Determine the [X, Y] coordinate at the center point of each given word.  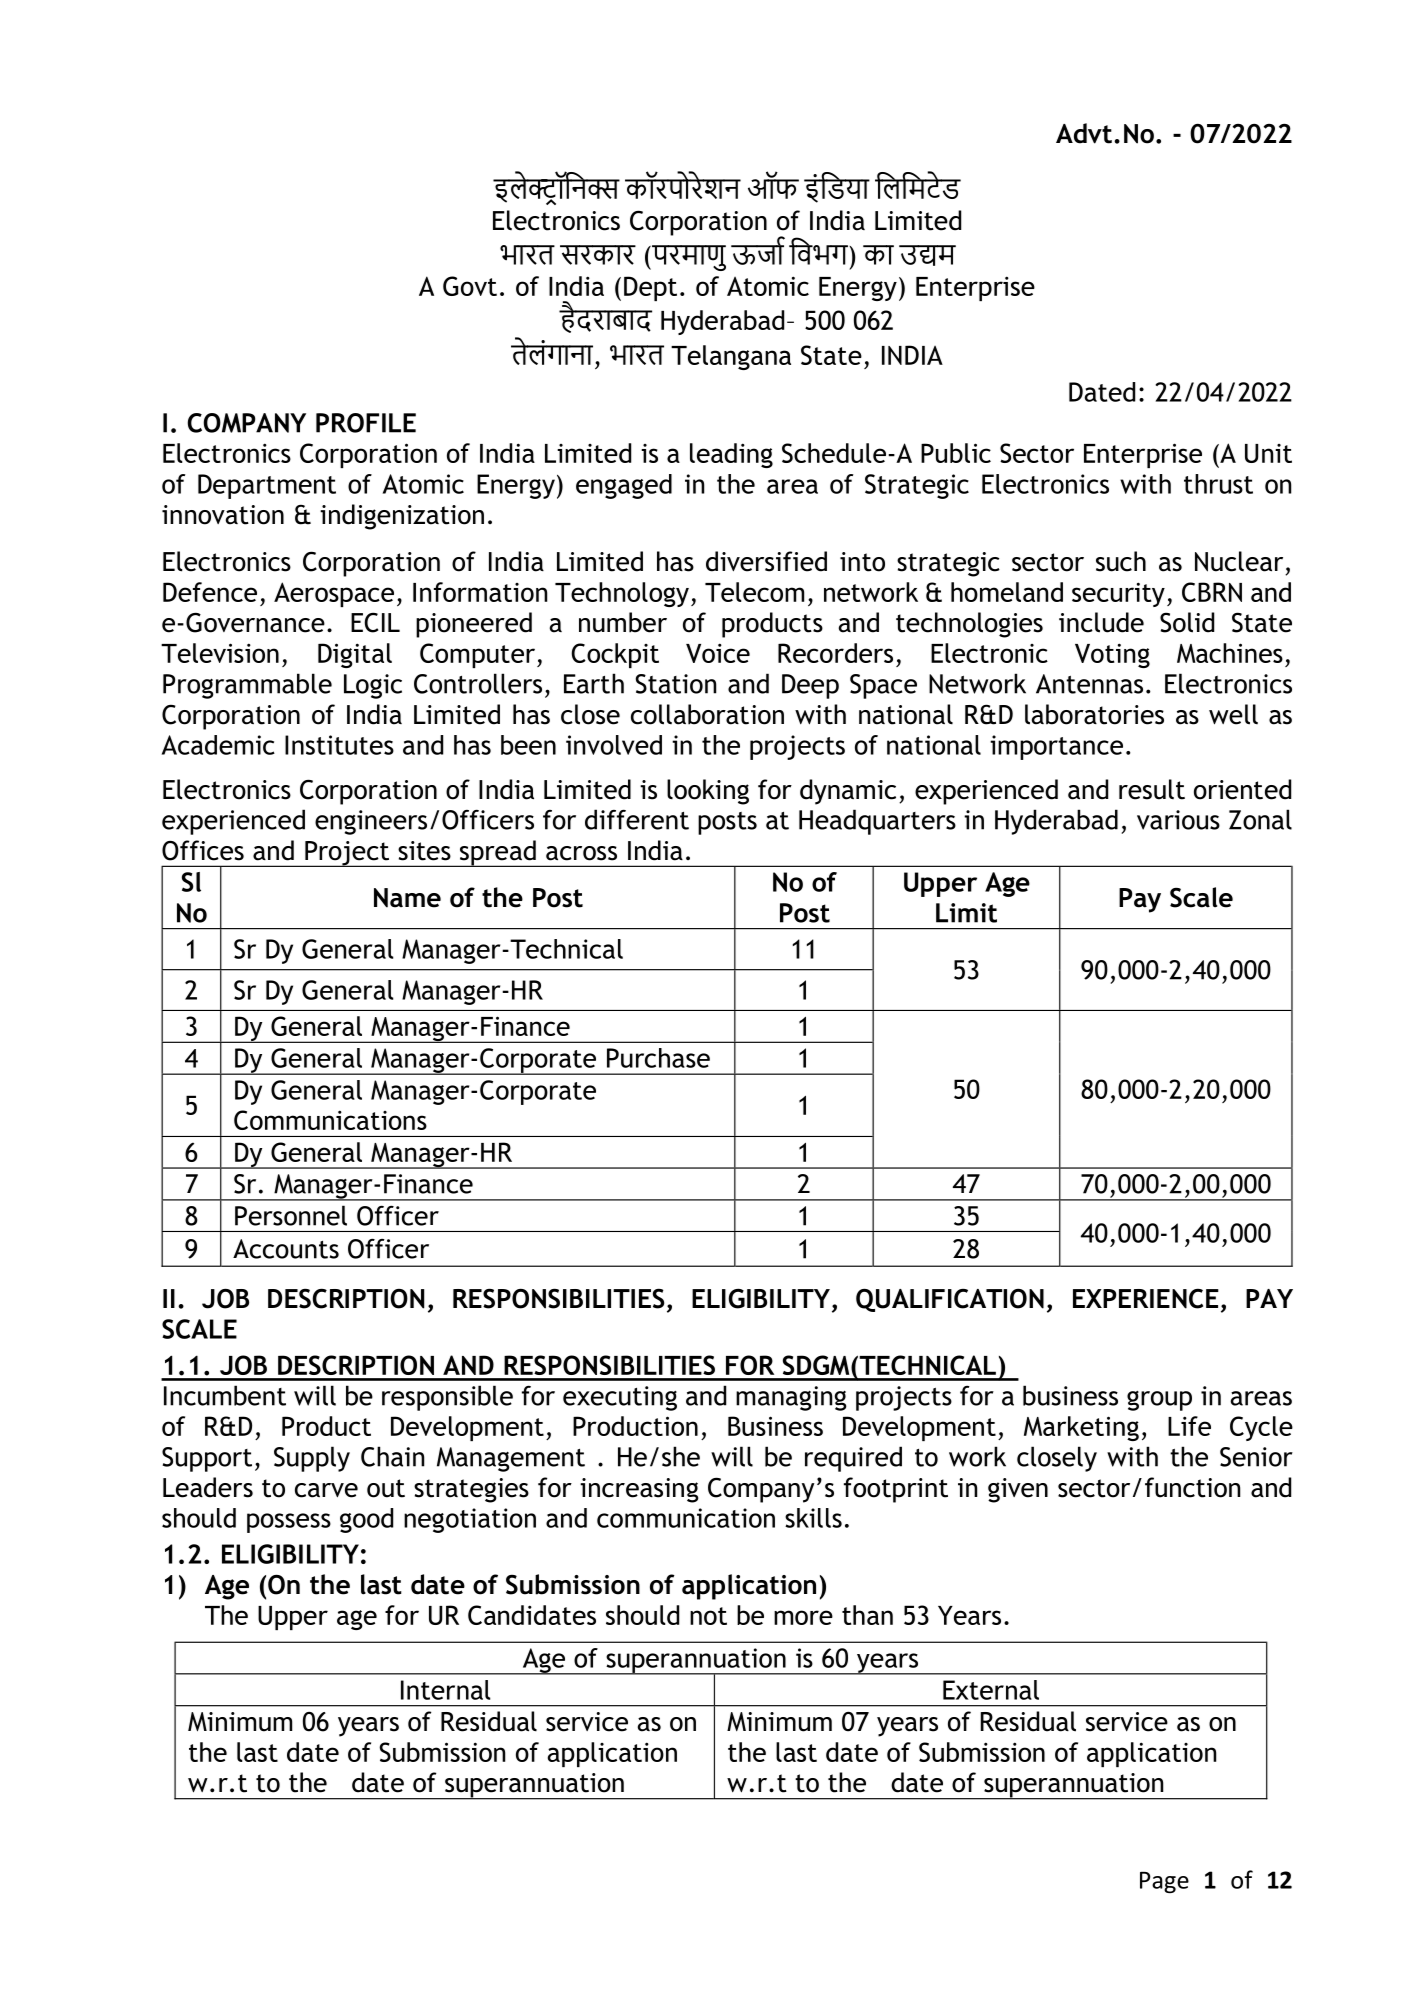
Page [1164, 1882]
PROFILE [366, 423]
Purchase [658, 1058]
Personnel [291, 1215]
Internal [445, 1690]
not [708, 1616]
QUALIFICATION [950, 1300]
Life [1189, 1426]
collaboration [707, 714]
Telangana [731, 357]
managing [791, 1398]
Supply [312, 1459]
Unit [1268, 453]
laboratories [1094, 714]
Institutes [339, 745]
